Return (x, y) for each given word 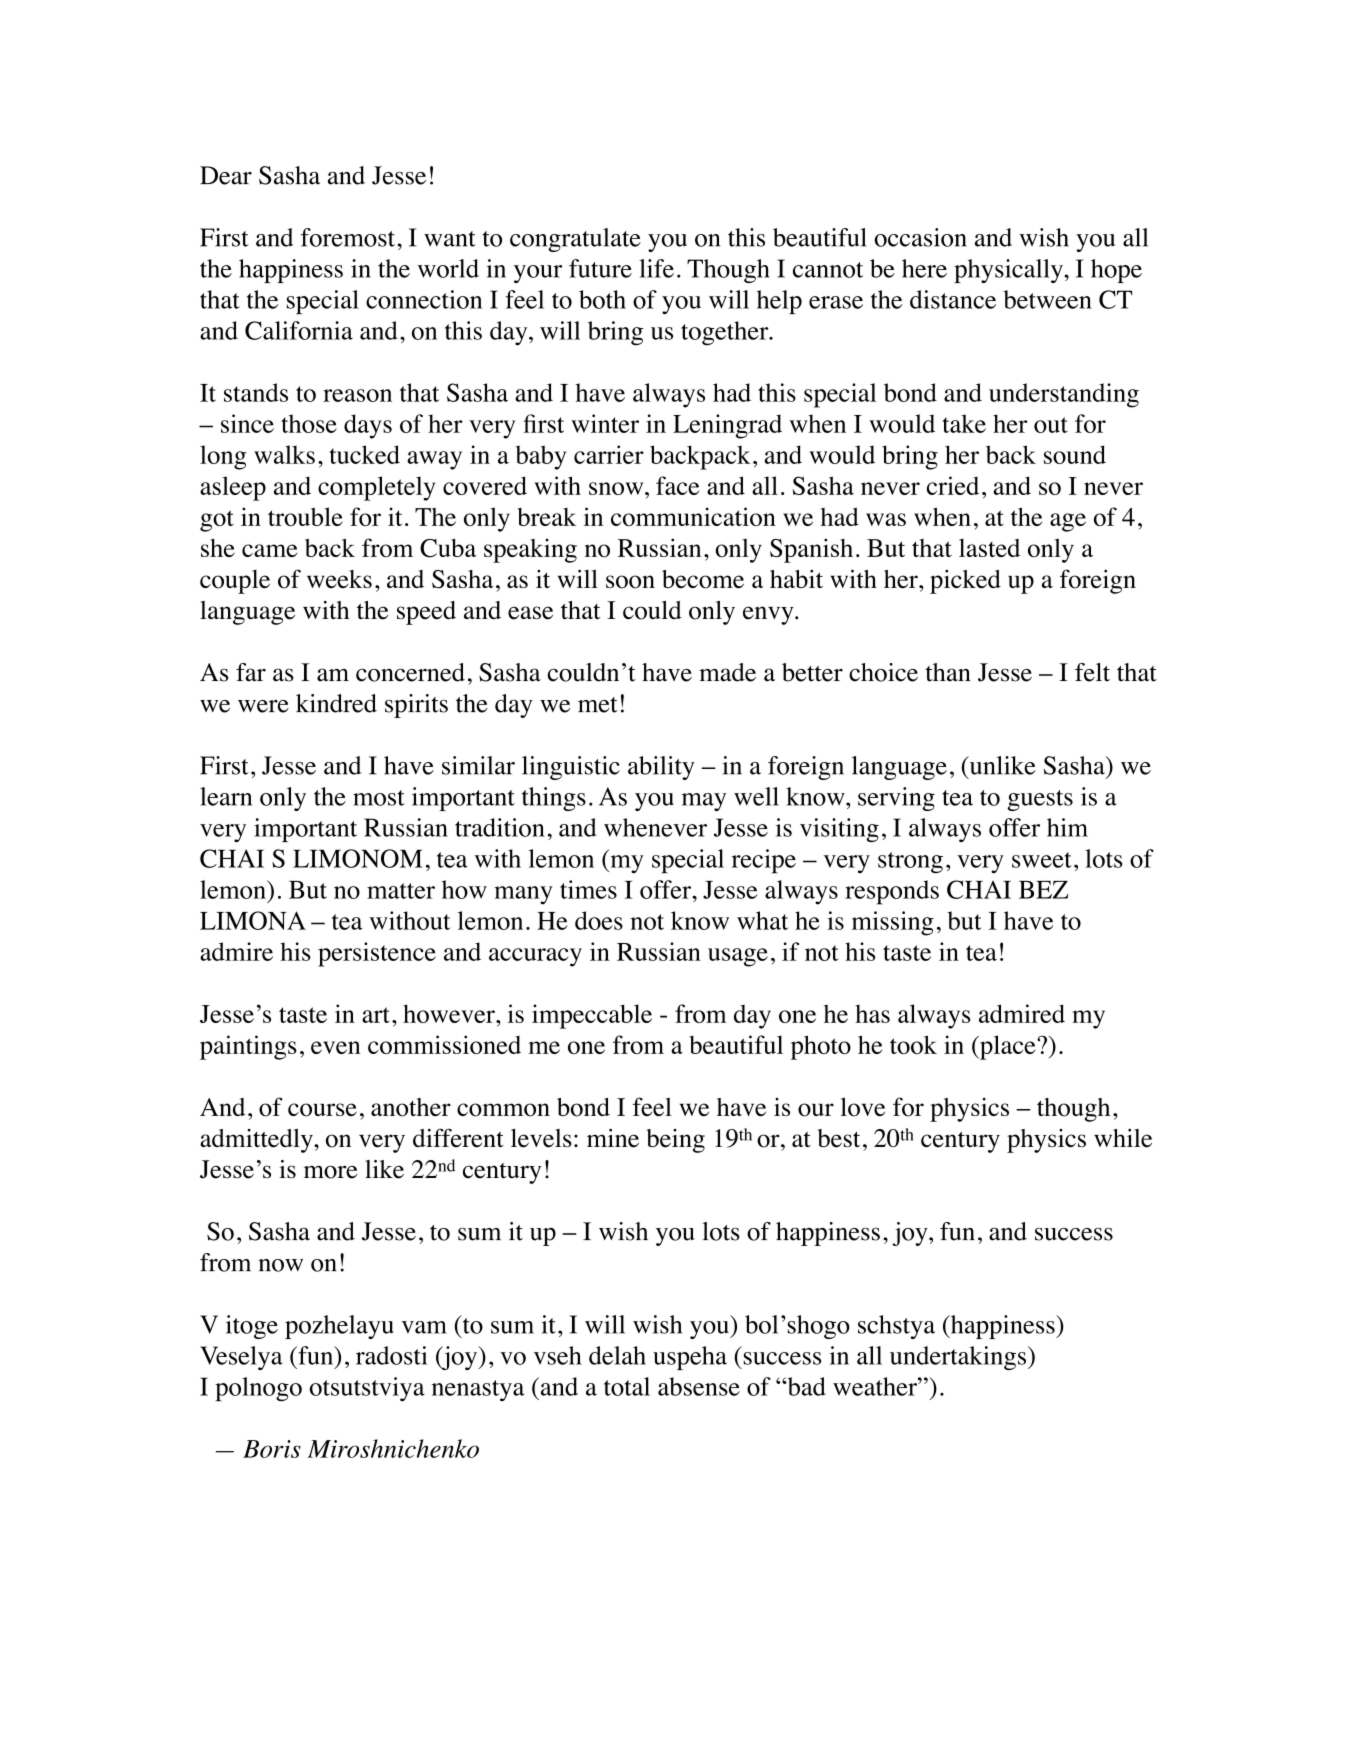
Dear (226, 175)
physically (1009, 271)
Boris (272, 1449)
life (656, 268)
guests (1040, 800)
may (704, 802)
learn (226, 796)
